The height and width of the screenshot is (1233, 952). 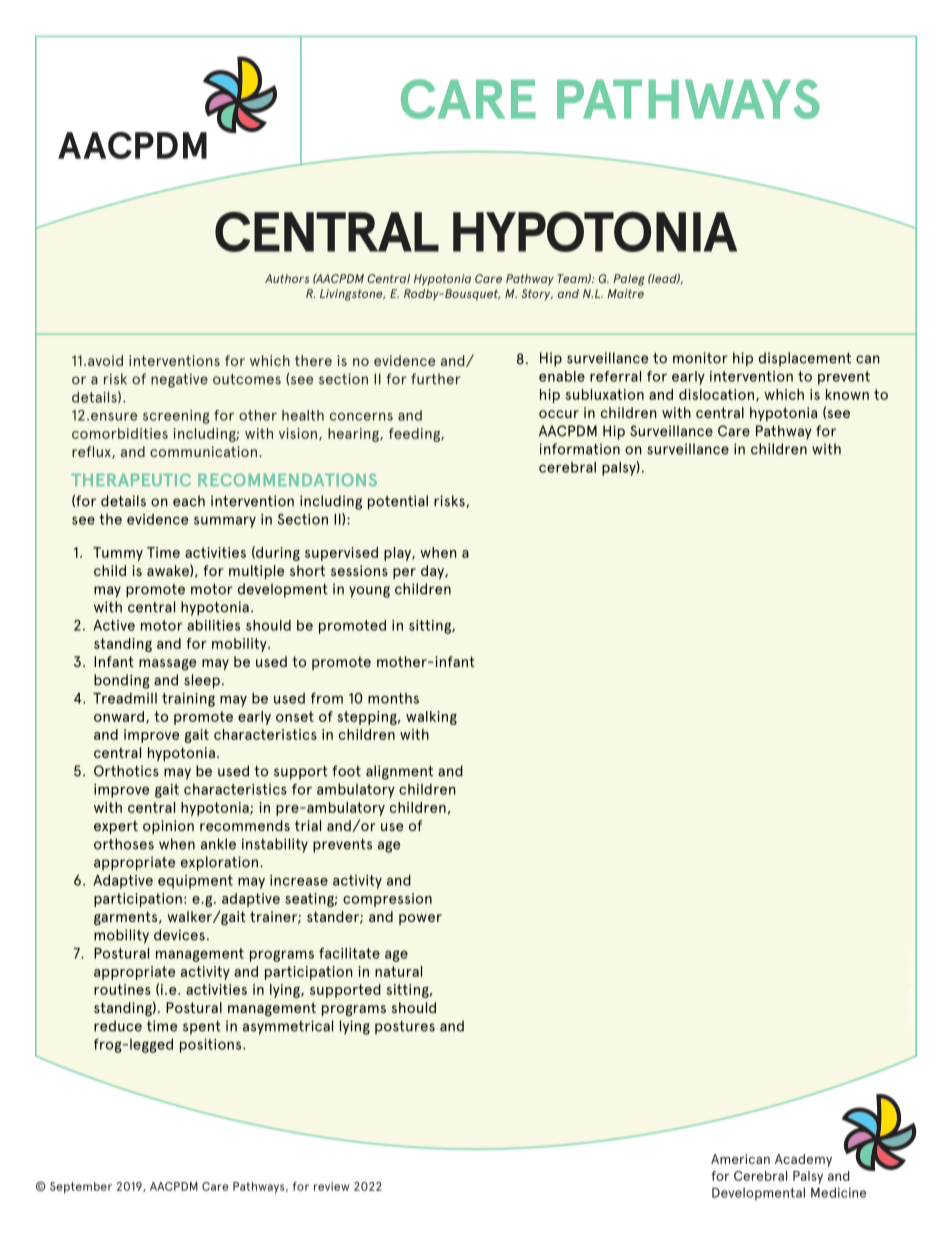 I want to click on review, so click(x=331, y=1186).
